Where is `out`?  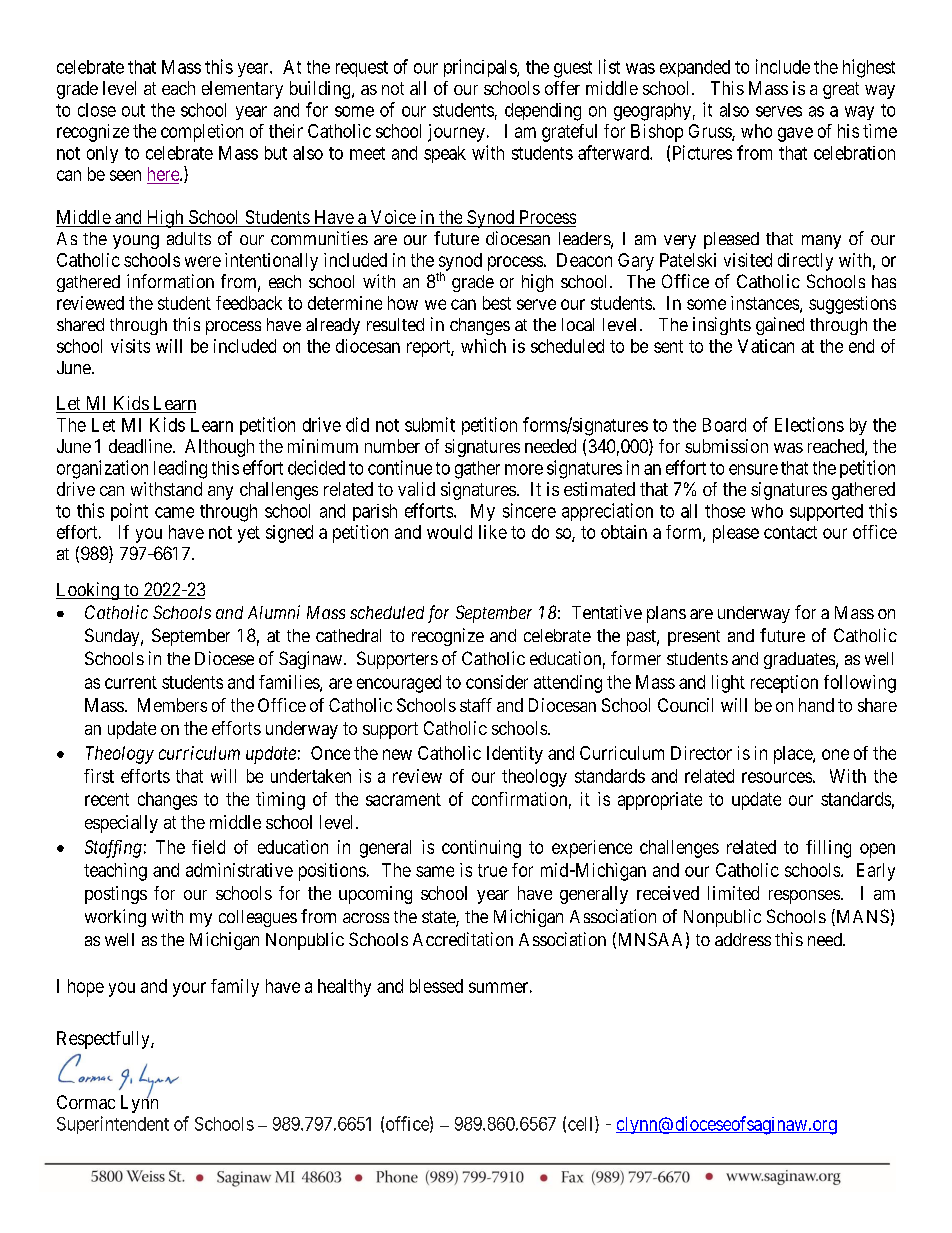
out is located at coordinates (133, 110).
